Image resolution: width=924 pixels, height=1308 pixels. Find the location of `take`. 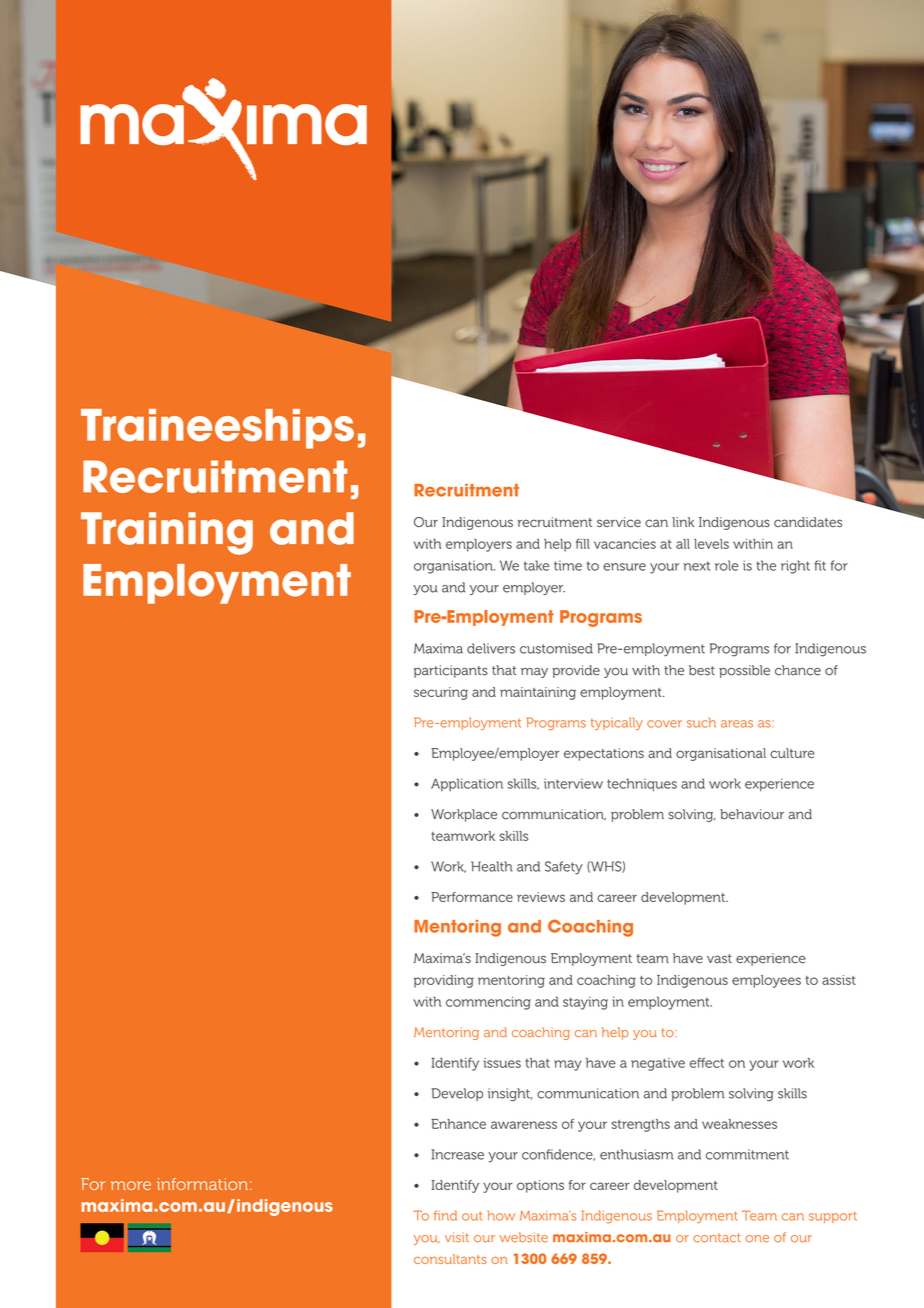

take is located at coordinates (536, 565).
